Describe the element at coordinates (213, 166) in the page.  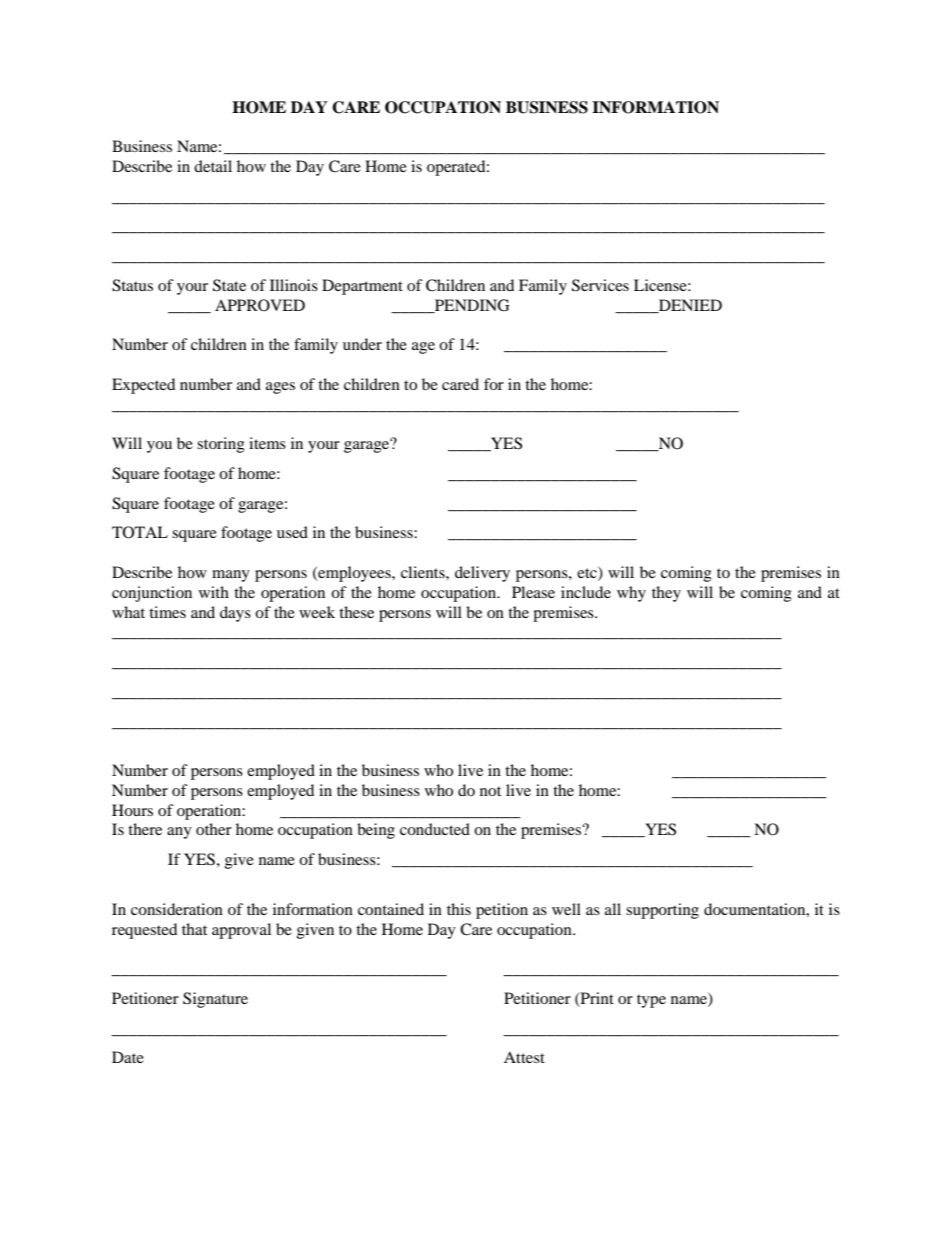
I see `detail` at that location.
